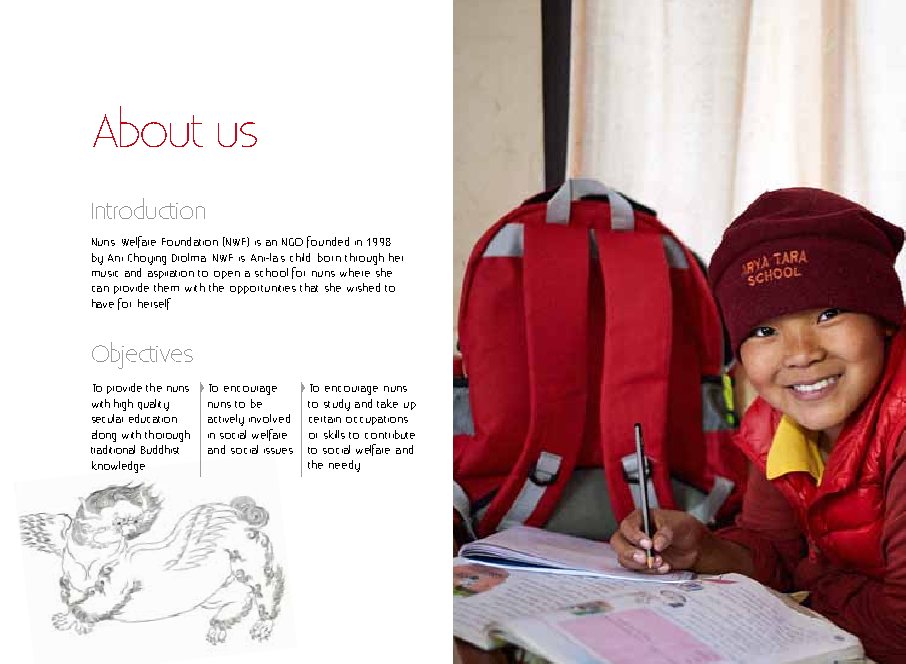 The width and height of the screenshot is (906, 664). I want to click on opportunities, so click(263, 289).
